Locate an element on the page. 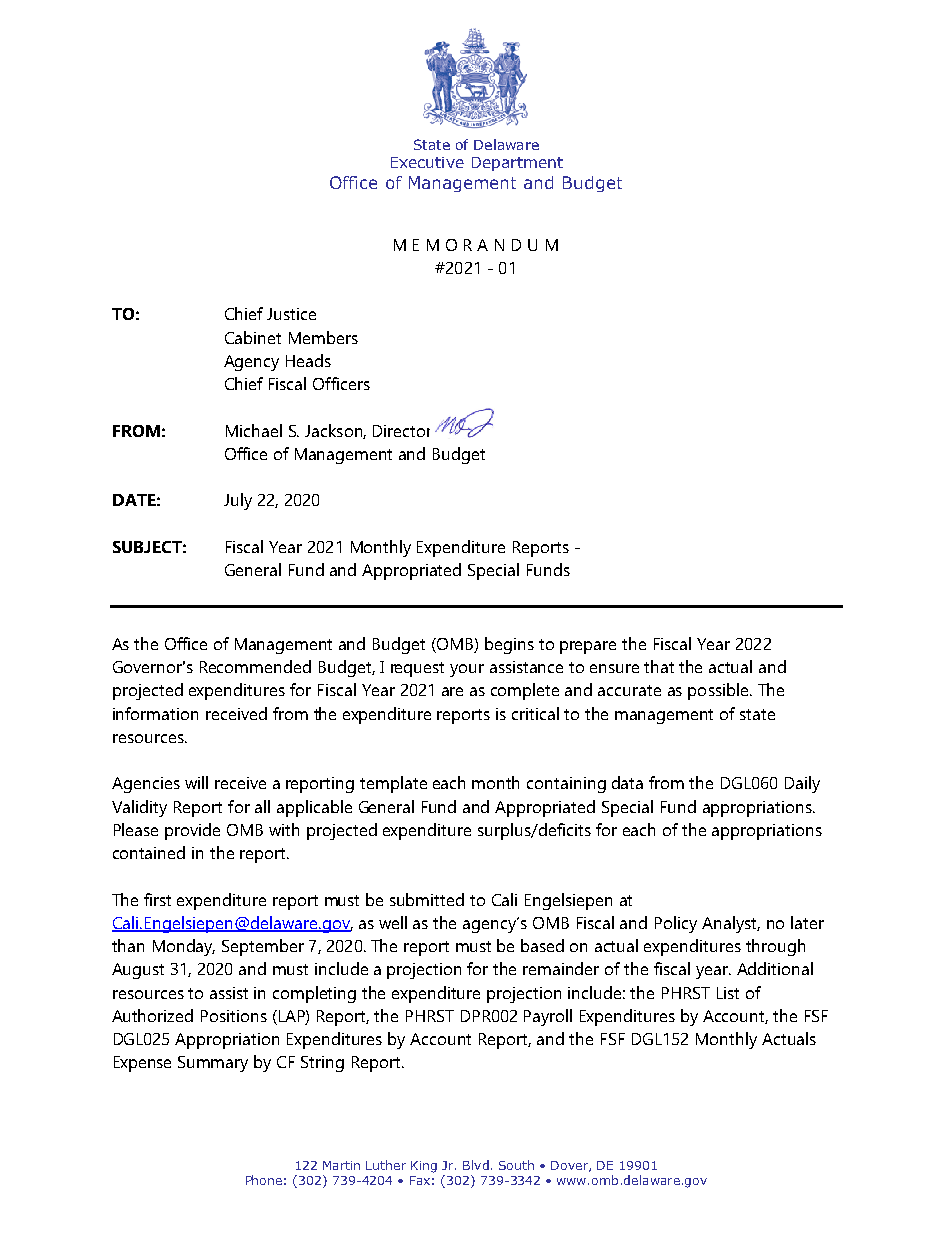 The height and width of the document is (1233, 952). Justice is located at coordinates (291, 314).
